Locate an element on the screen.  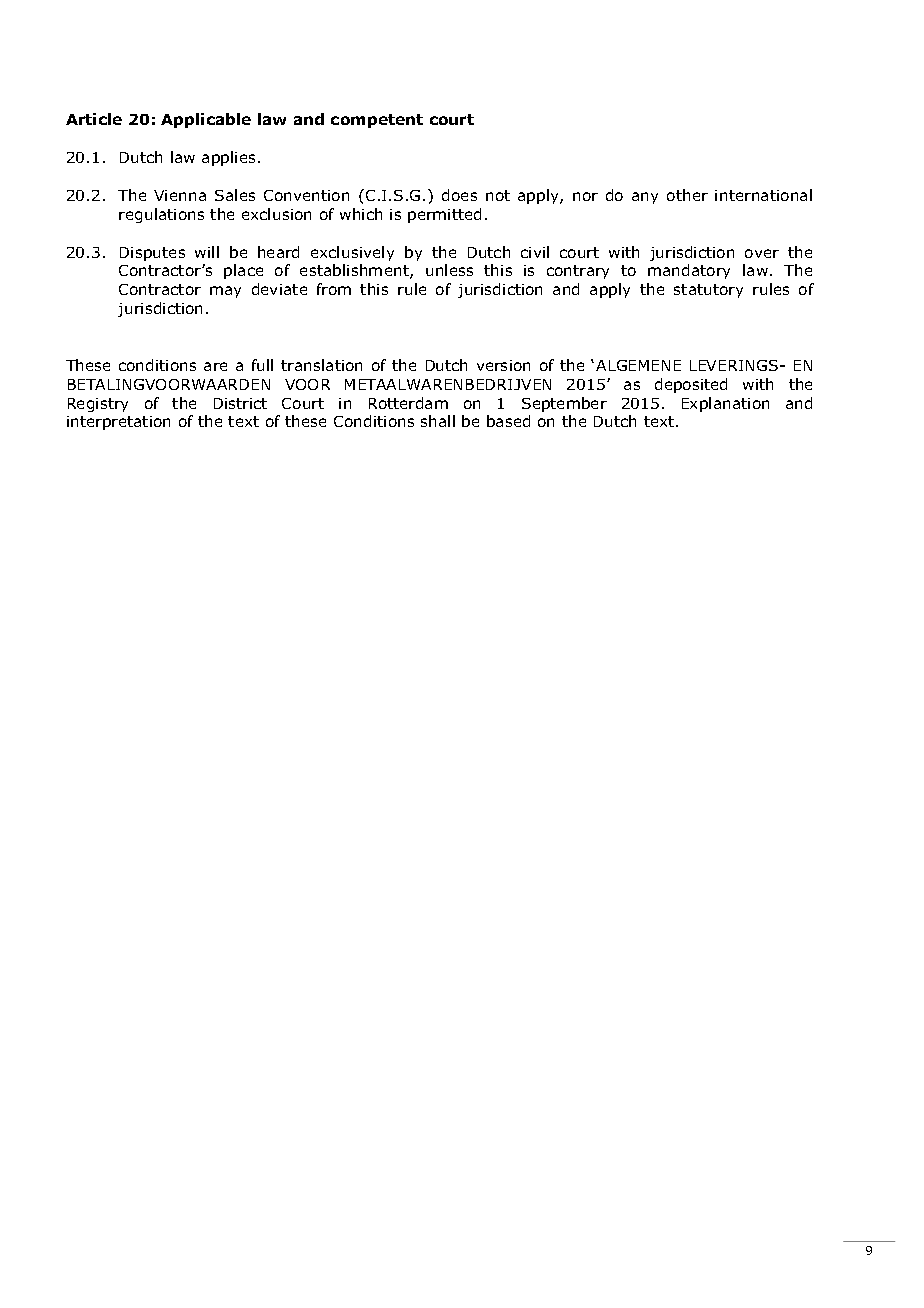
any is located at coordinates (645, 198).
